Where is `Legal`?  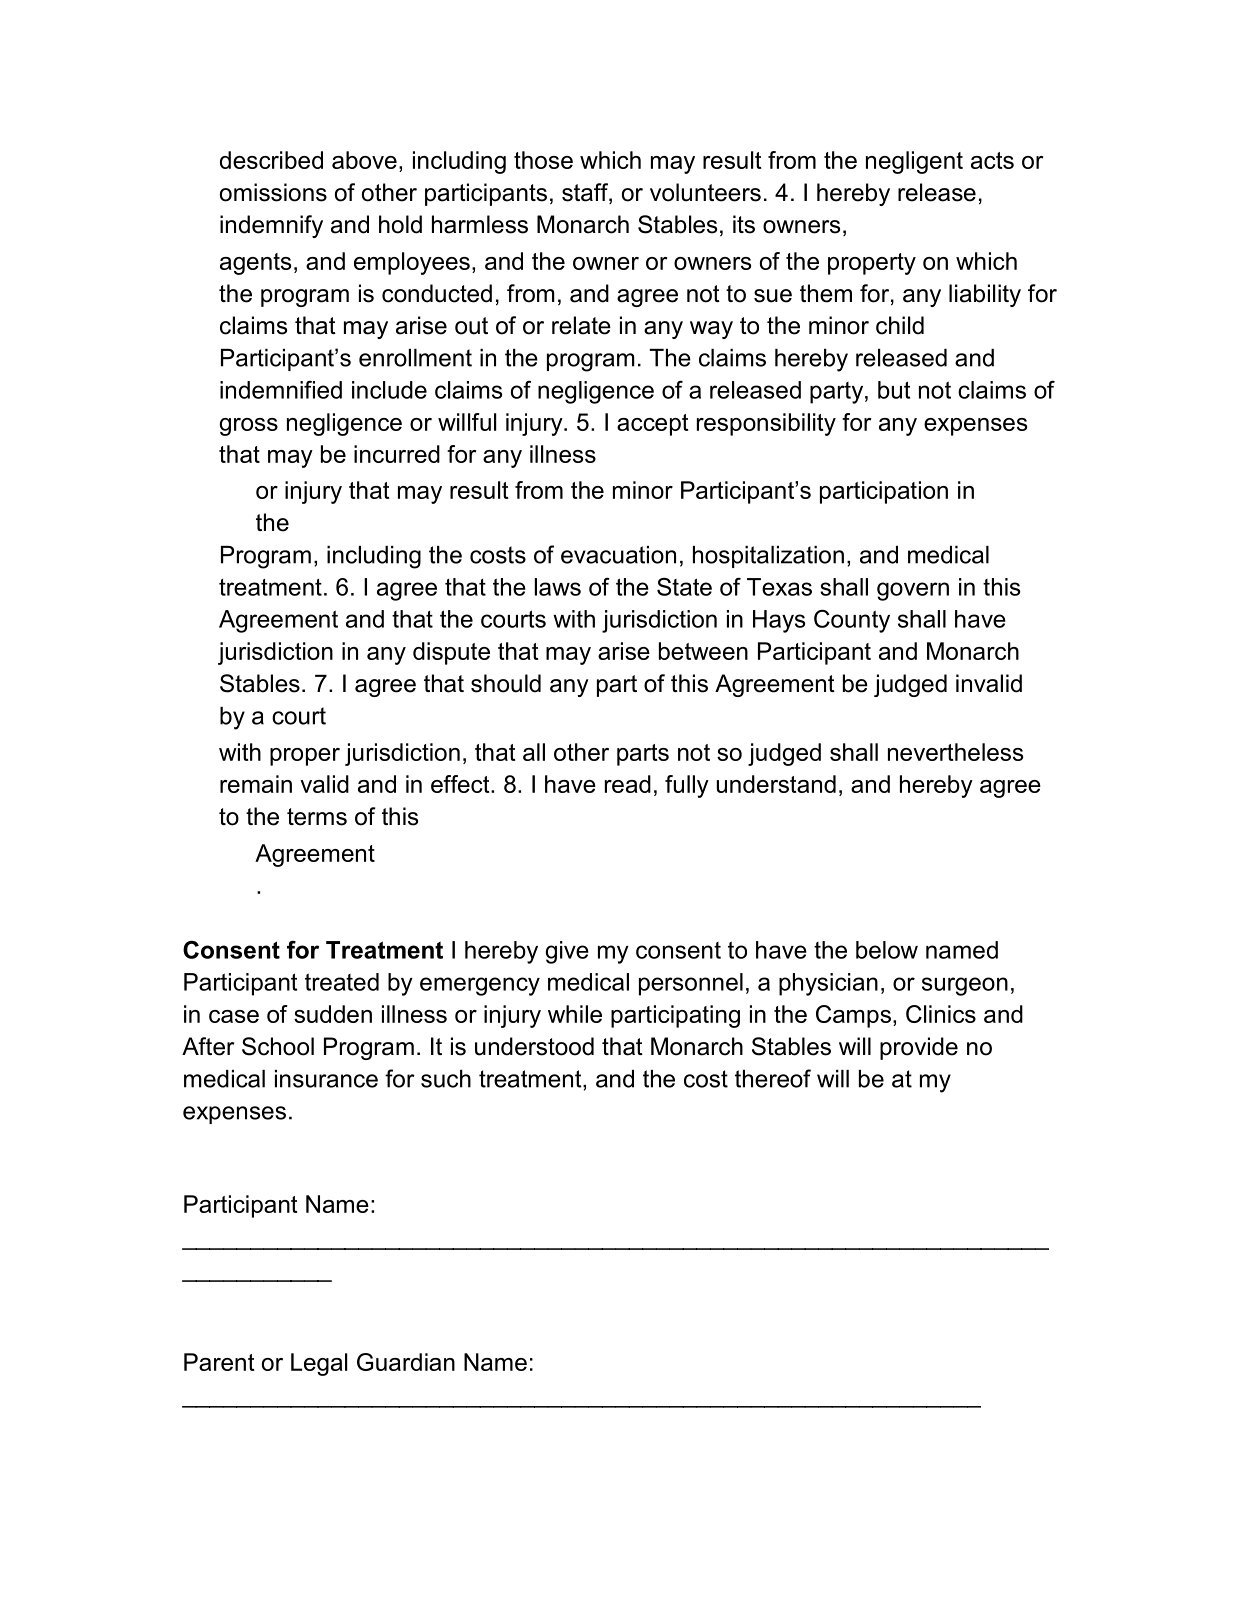 Legal is located at coordinates (319, 1364).
